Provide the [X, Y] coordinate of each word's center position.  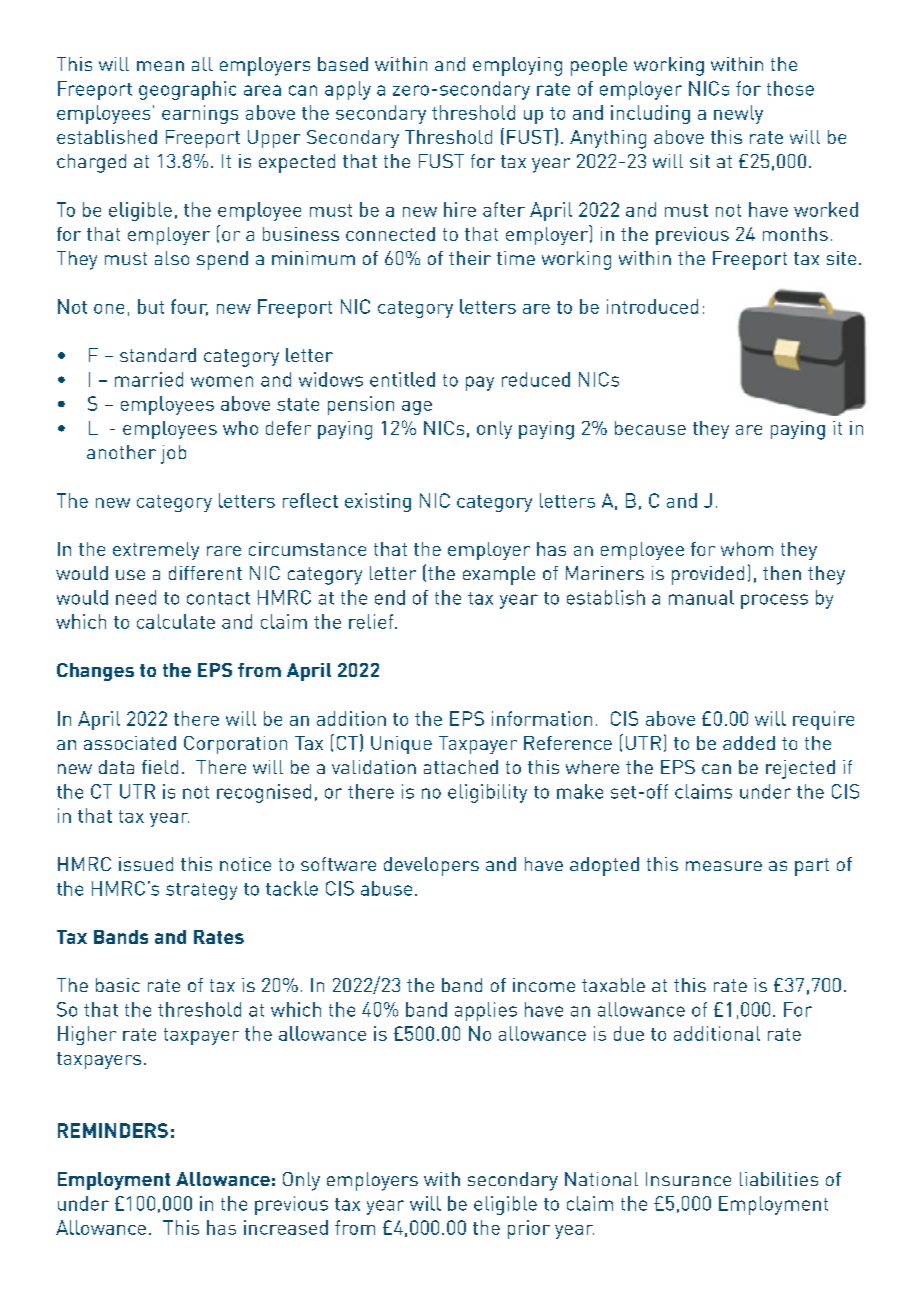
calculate [176, 621]
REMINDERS [113, 1130]
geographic [187, 90]
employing [517, 66]
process [774, 601]
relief [372, 621]
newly [738, 114]
